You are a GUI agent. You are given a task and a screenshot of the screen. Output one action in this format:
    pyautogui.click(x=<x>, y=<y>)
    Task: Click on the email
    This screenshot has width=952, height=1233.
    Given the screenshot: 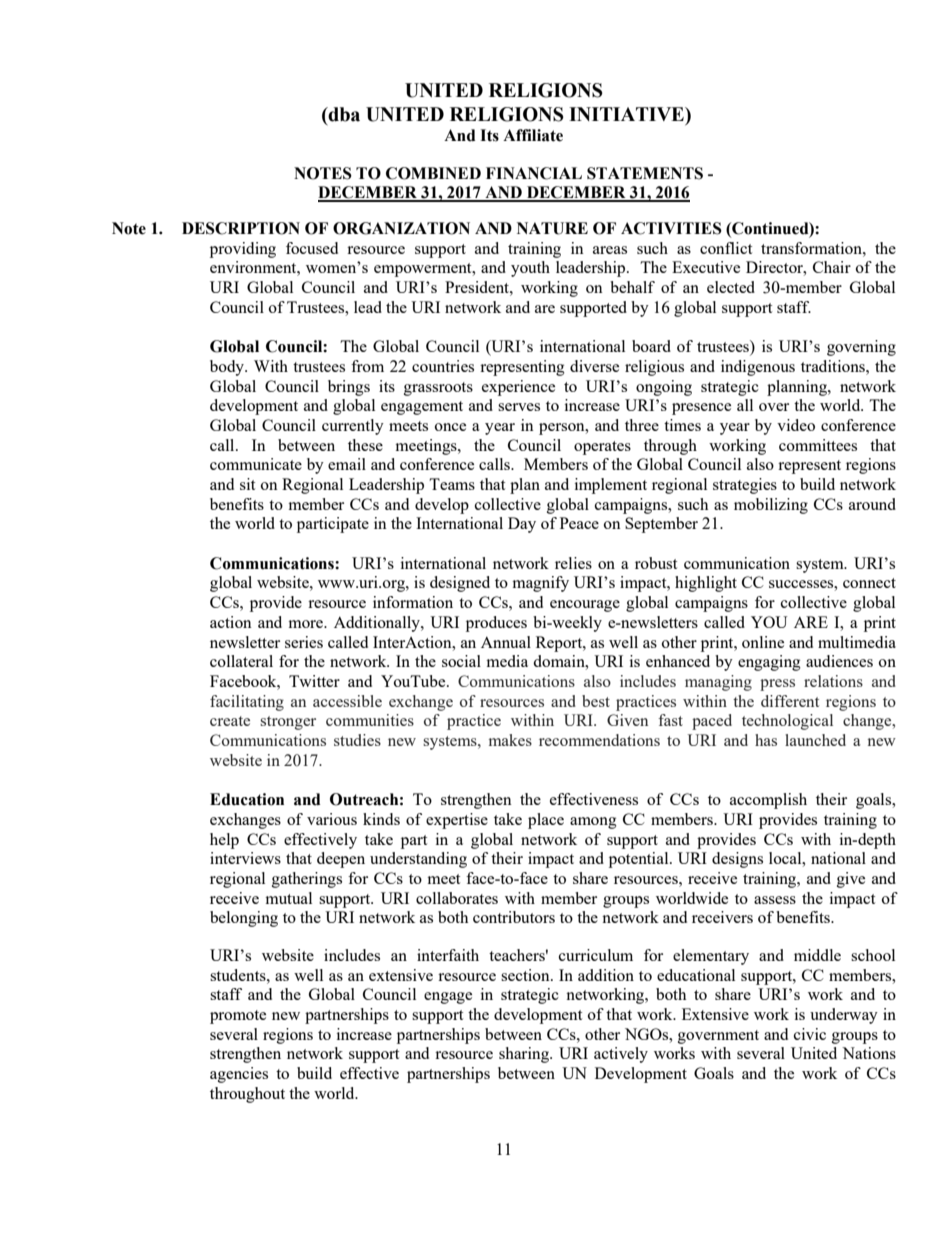 What is the action you would take?
    pyautogui.click(x=347, y=464)
